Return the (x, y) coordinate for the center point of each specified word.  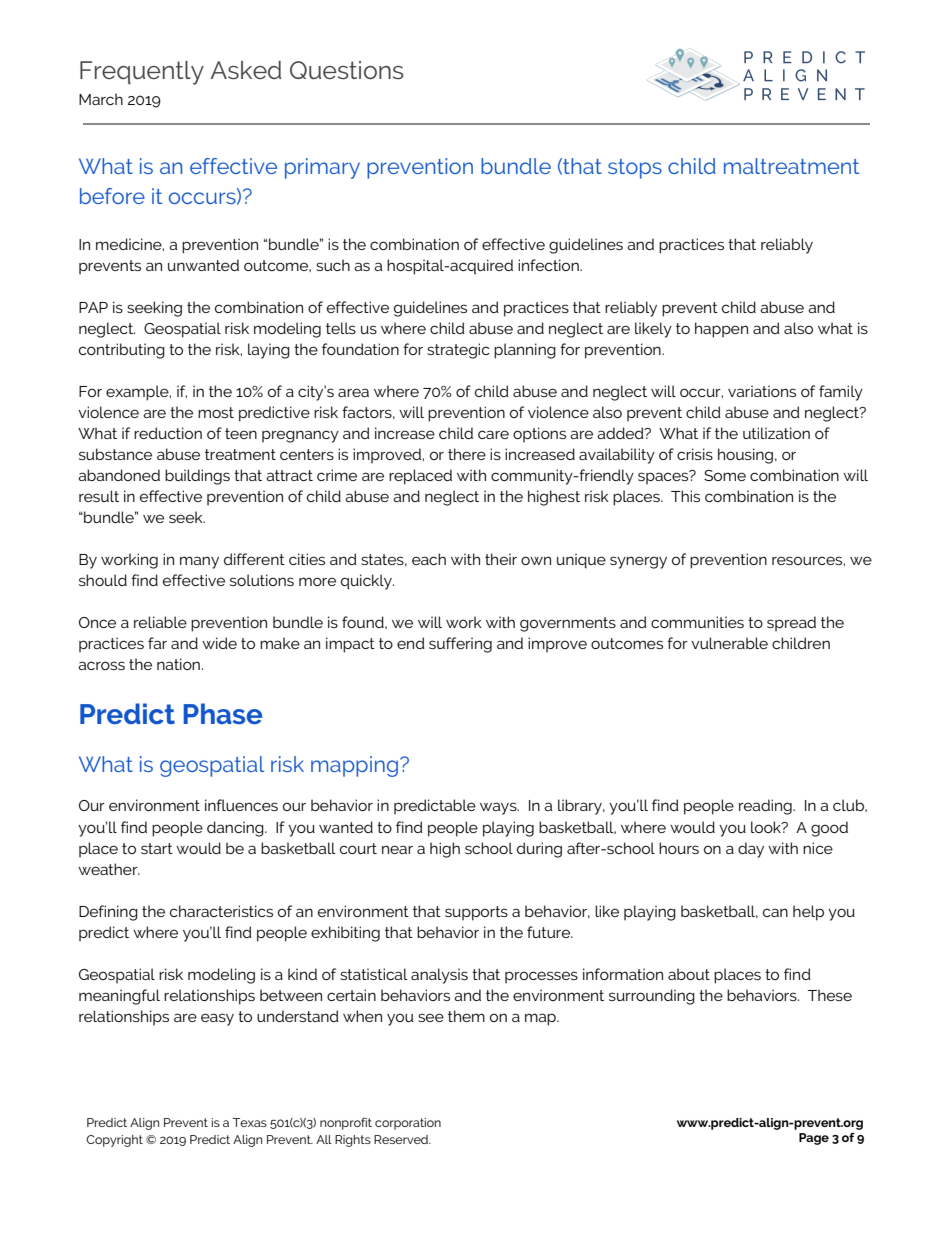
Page (814, 1139)
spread (791, 624)
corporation (408, 1124)
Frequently (142, 73)
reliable (160, 622)
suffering (460, 645)
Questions (347, 70)
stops (635, 169)
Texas (250, 1122)
